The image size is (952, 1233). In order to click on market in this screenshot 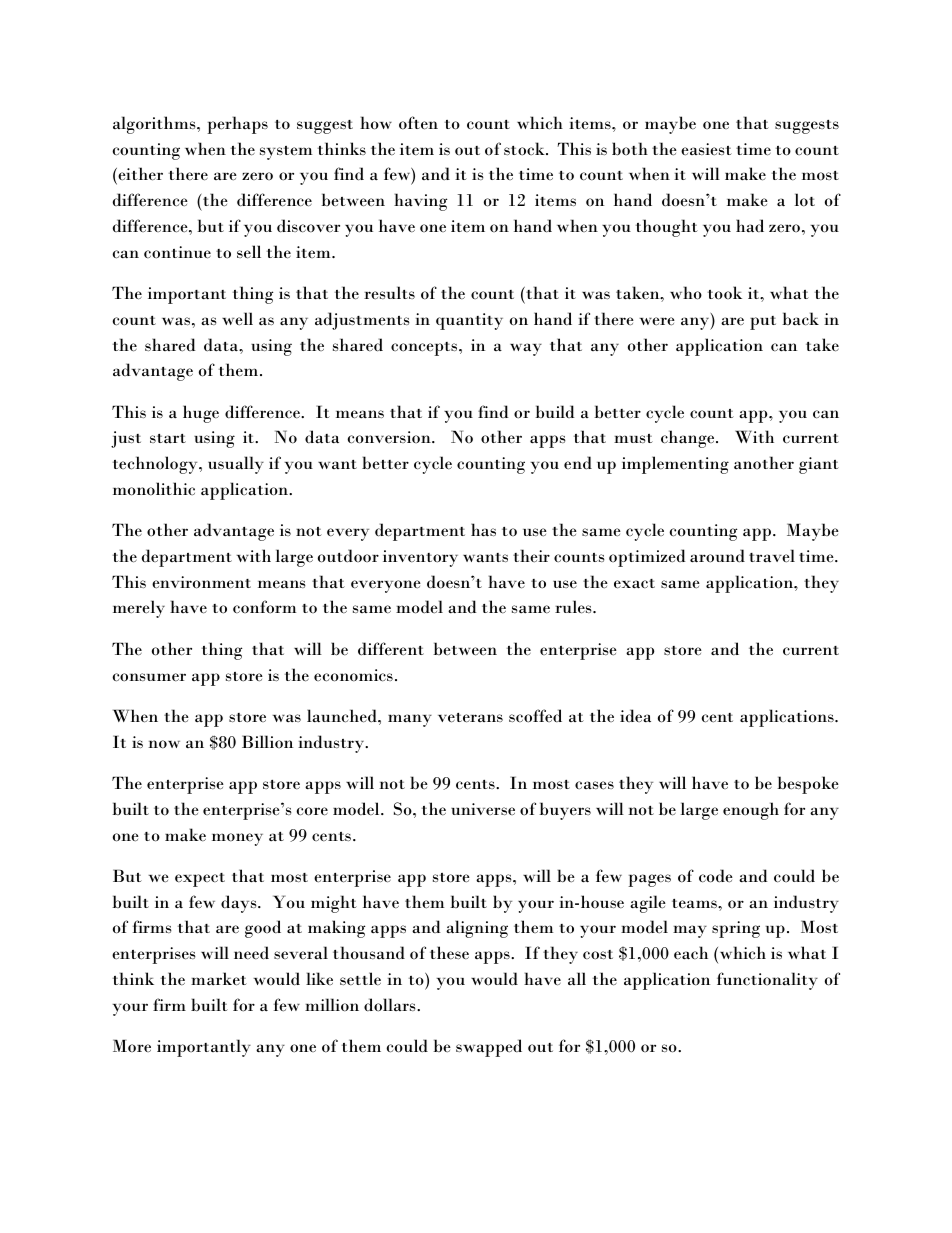, I will do `click(219, 979)`.
